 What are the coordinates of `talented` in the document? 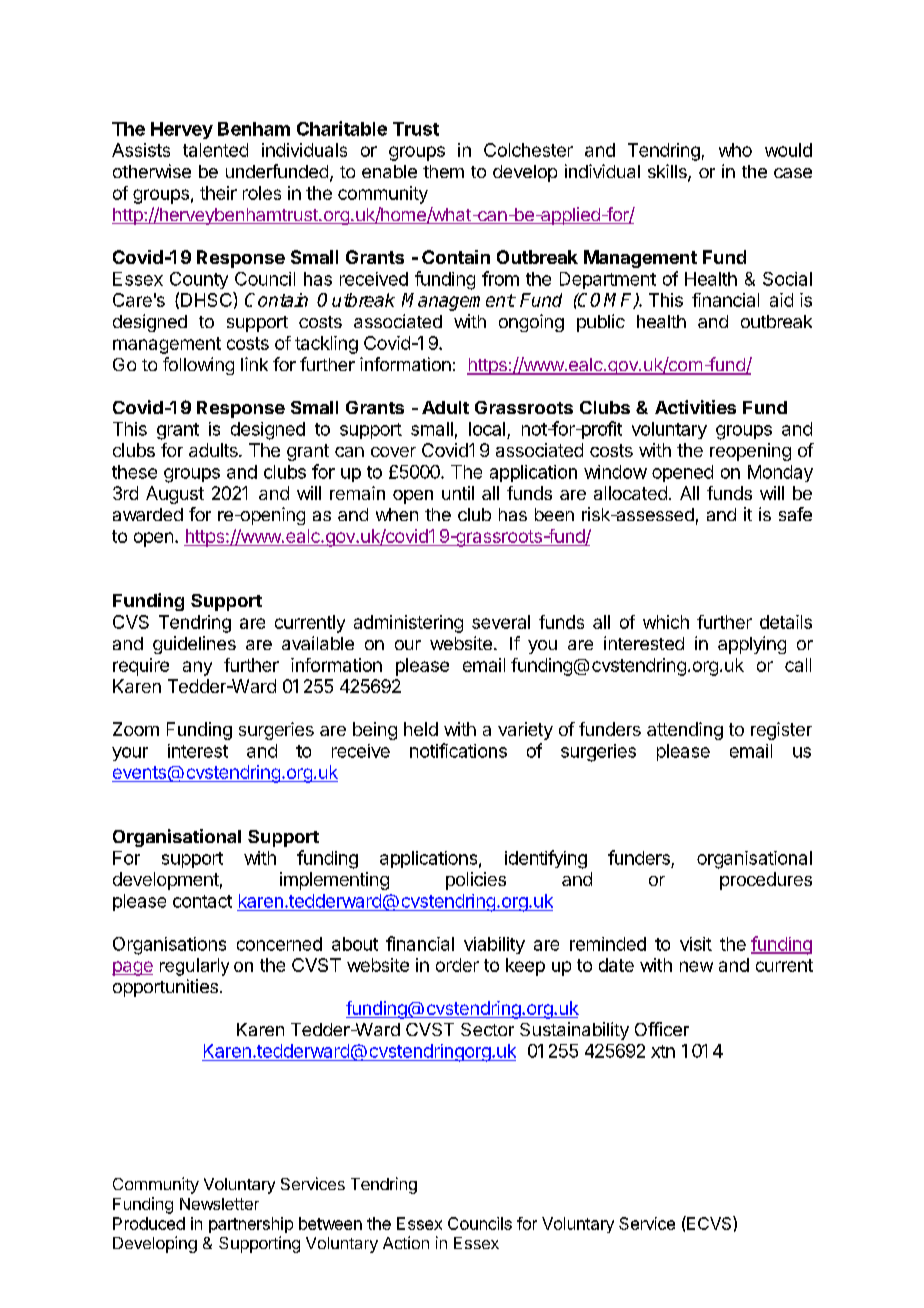 It's located at (215, 150).
